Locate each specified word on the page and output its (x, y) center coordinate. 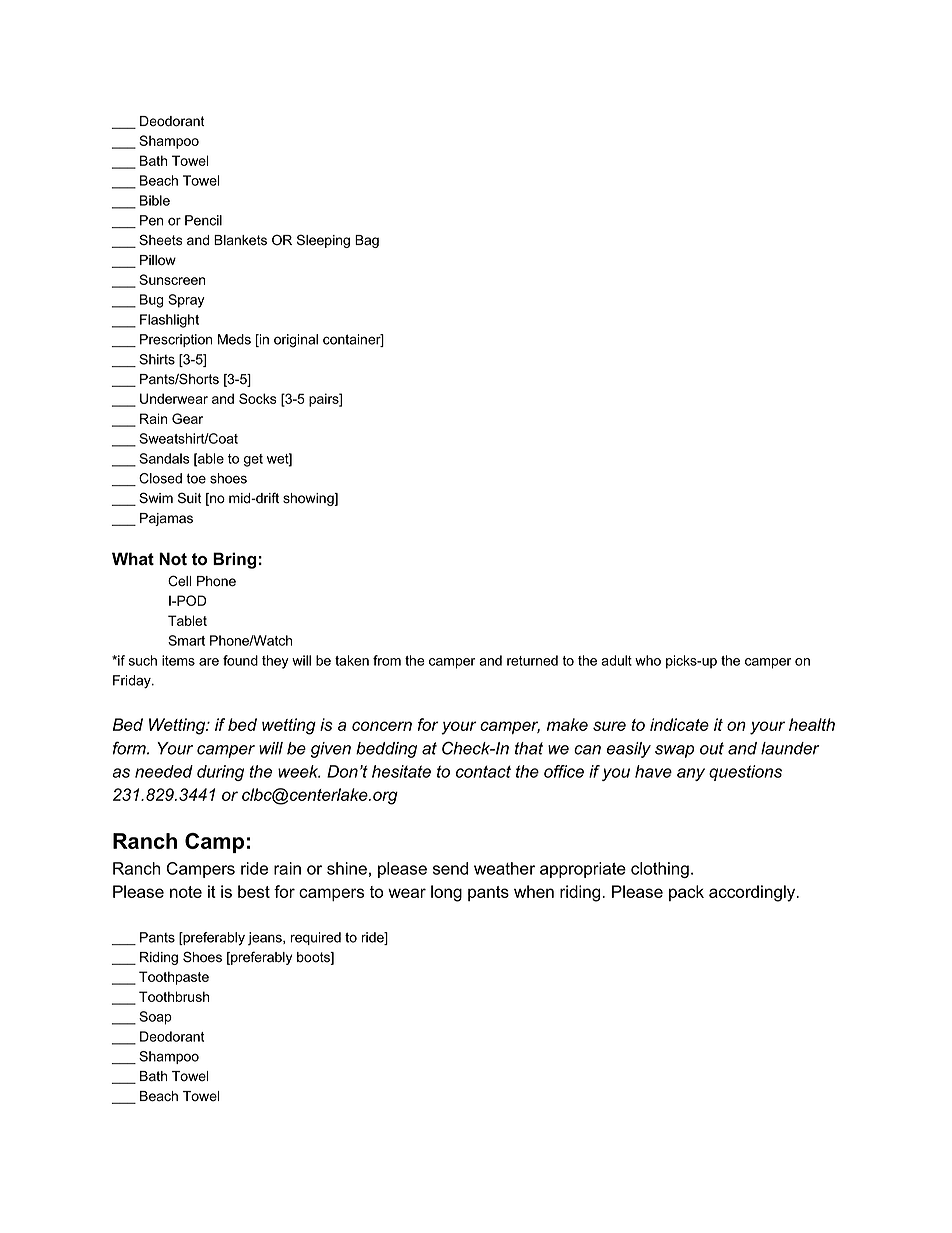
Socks (258, 398)
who (648, 660)
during (220, 773)
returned (532, 660)
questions (745, 773)
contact (483, 771)
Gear (187, 418)
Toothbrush (174, 996)
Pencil (203, 220)
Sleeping (323, 241)
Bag (367, 241)
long (446, 893)
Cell (179, 581)
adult (616, 660)
